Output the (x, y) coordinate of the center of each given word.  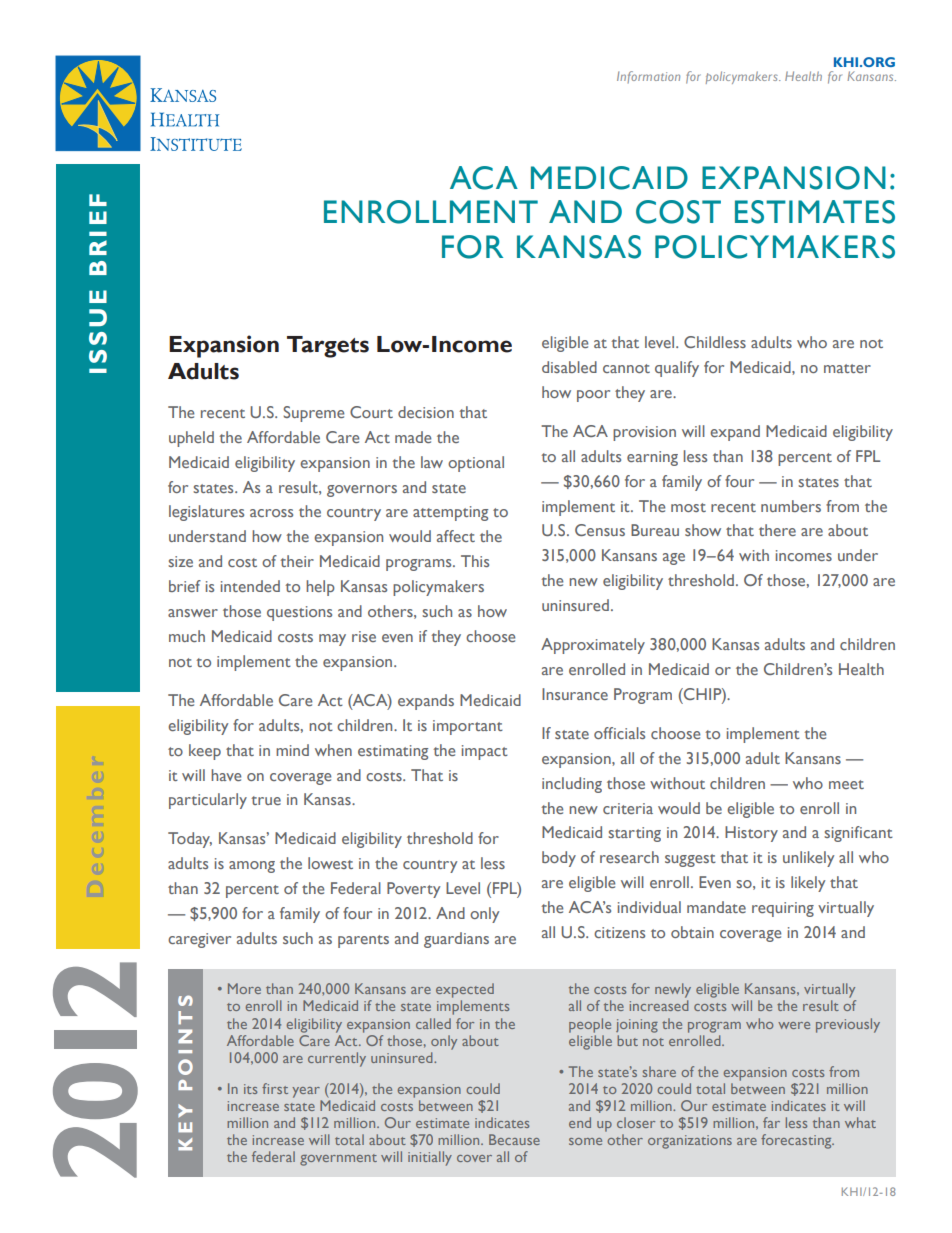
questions (299, 613)
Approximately (593, 646)
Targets (328, 347)
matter (847, 368)
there (777, 530)
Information (648, 77)
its (250, 1089)
